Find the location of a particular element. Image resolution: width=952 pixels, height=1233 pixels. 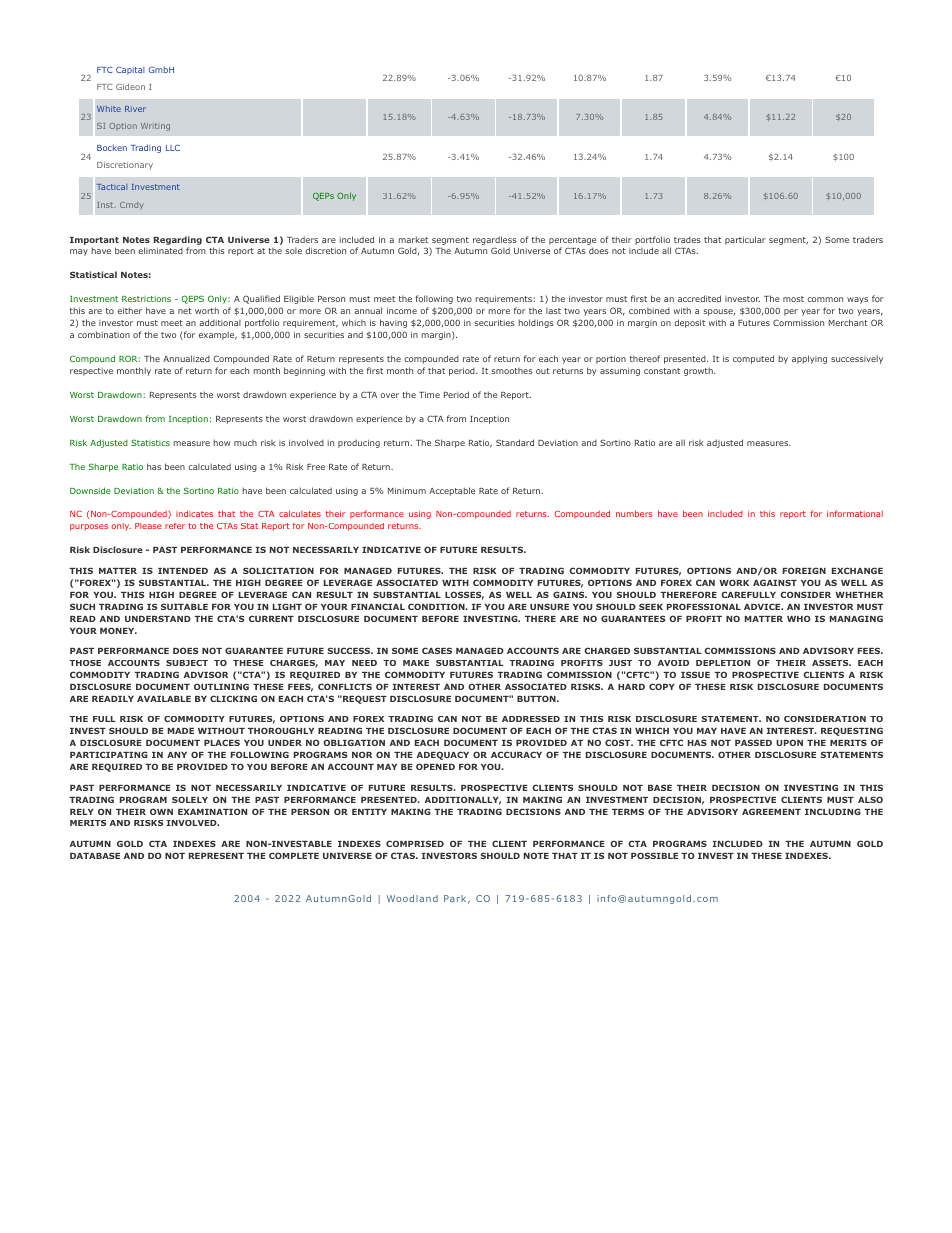

River is located at coordinates (135, 109).
